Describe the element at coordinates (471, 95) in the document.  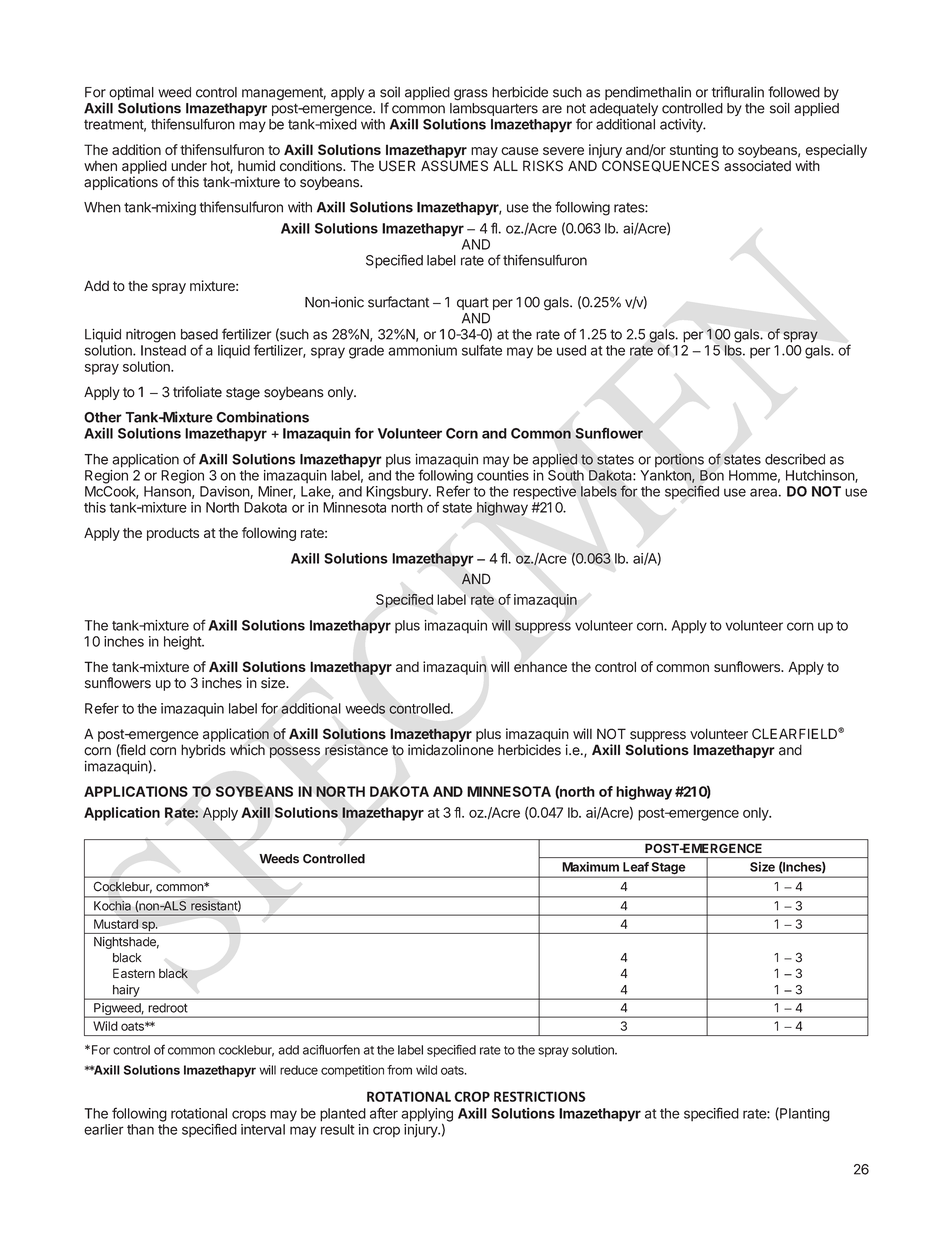
I see `grass` at that location.
